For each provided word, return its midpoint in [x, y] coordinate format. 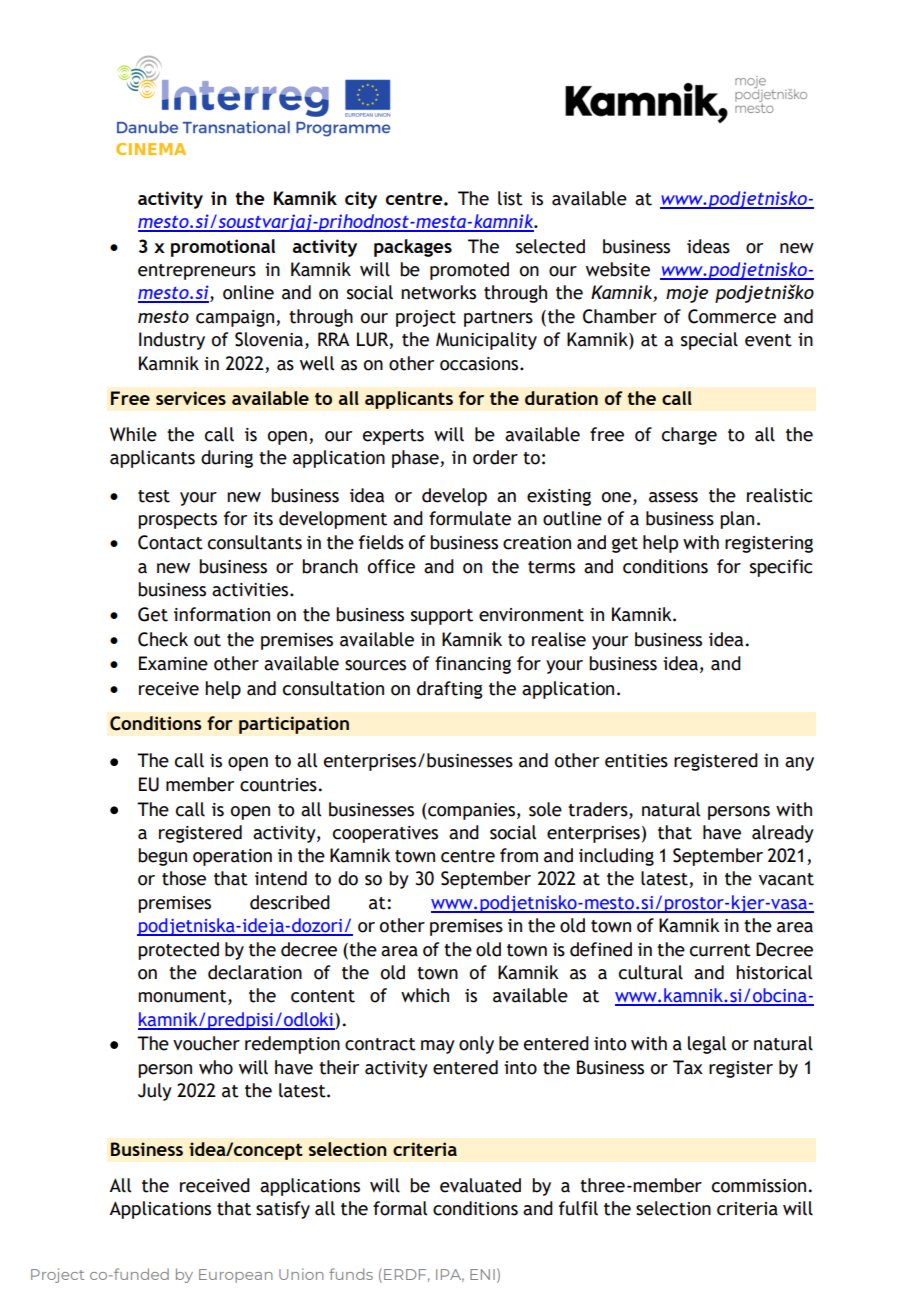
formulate [470, 518]
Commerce [732, 316]
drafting [450, 690]
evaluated [480, 1185]
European [236, 1276]
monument [183, 997]
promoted [469, 271]
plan [737, 520]
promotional [223, 248]
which [425, 995]
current [720, 950]
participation [294, 725]
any [799, 764]
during [227, 459]
